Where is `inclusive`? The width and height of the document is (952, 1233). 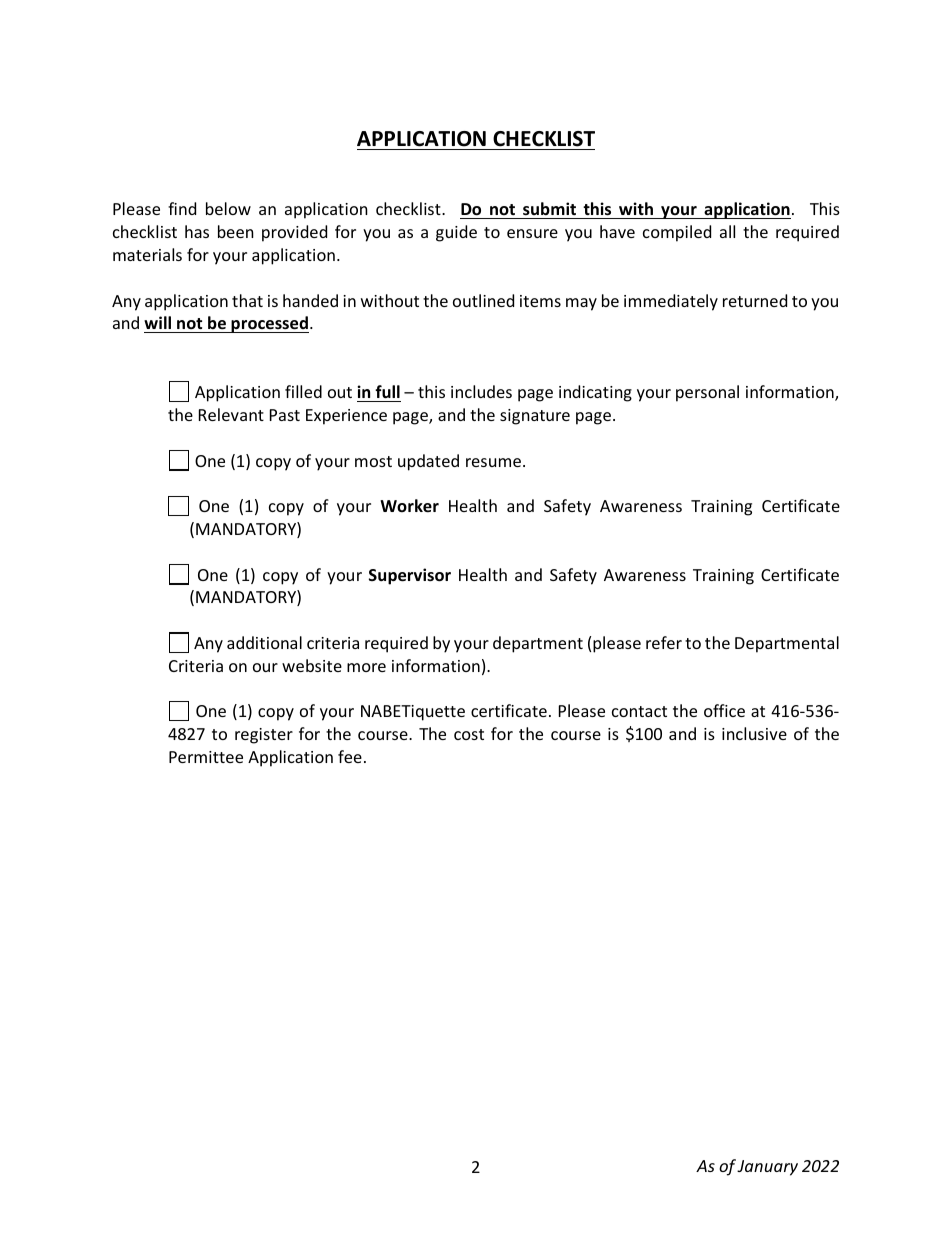
inclusive is located at coordinates (754, 733).
